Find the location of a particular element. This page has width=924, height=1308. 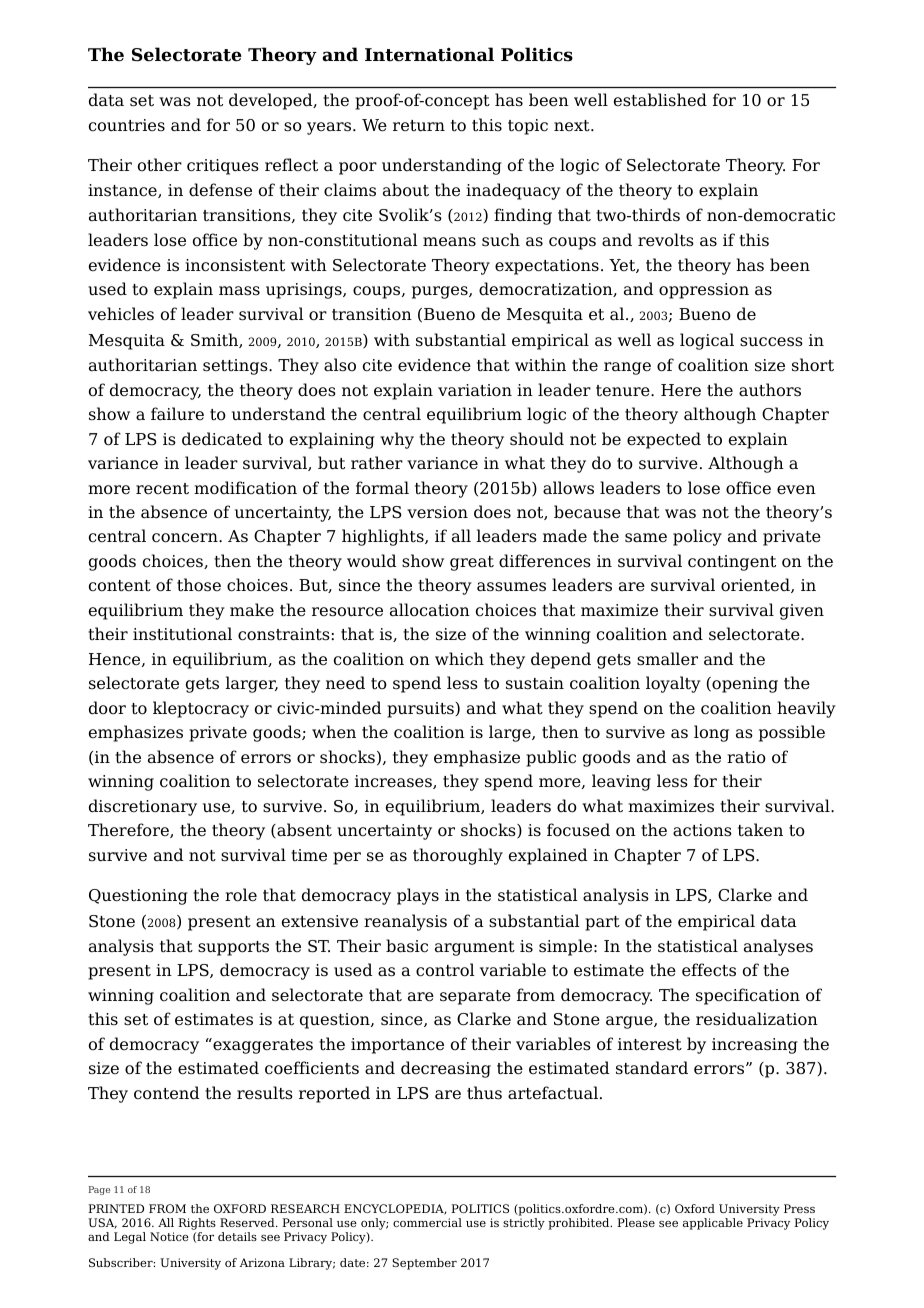

applicable is located at coordinates (713, 1224).
